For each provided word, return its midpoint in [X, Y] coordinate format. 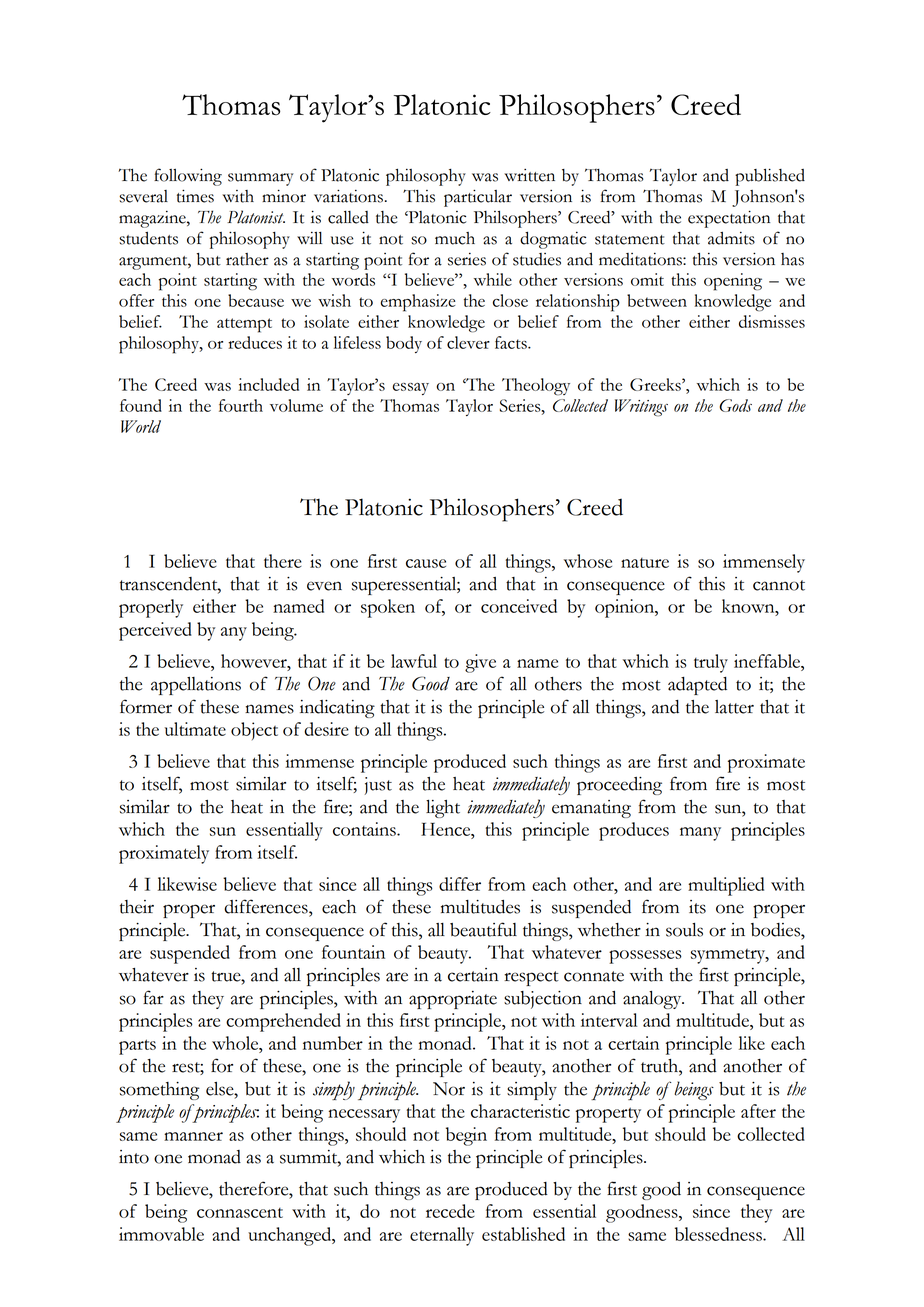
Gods [735, 405]
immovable [161, 1234]
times [195, 196]
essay [411, 389]
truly [711, 663]
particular [478, 198]
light [443, 809]
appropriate [453, 1000]
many [700, 834]
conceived [519, 606]
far [153, 997]
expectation [729, 219]
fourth [241, 405]
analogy [653, 1000]
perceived [155, 631]
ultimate [195, 729]
